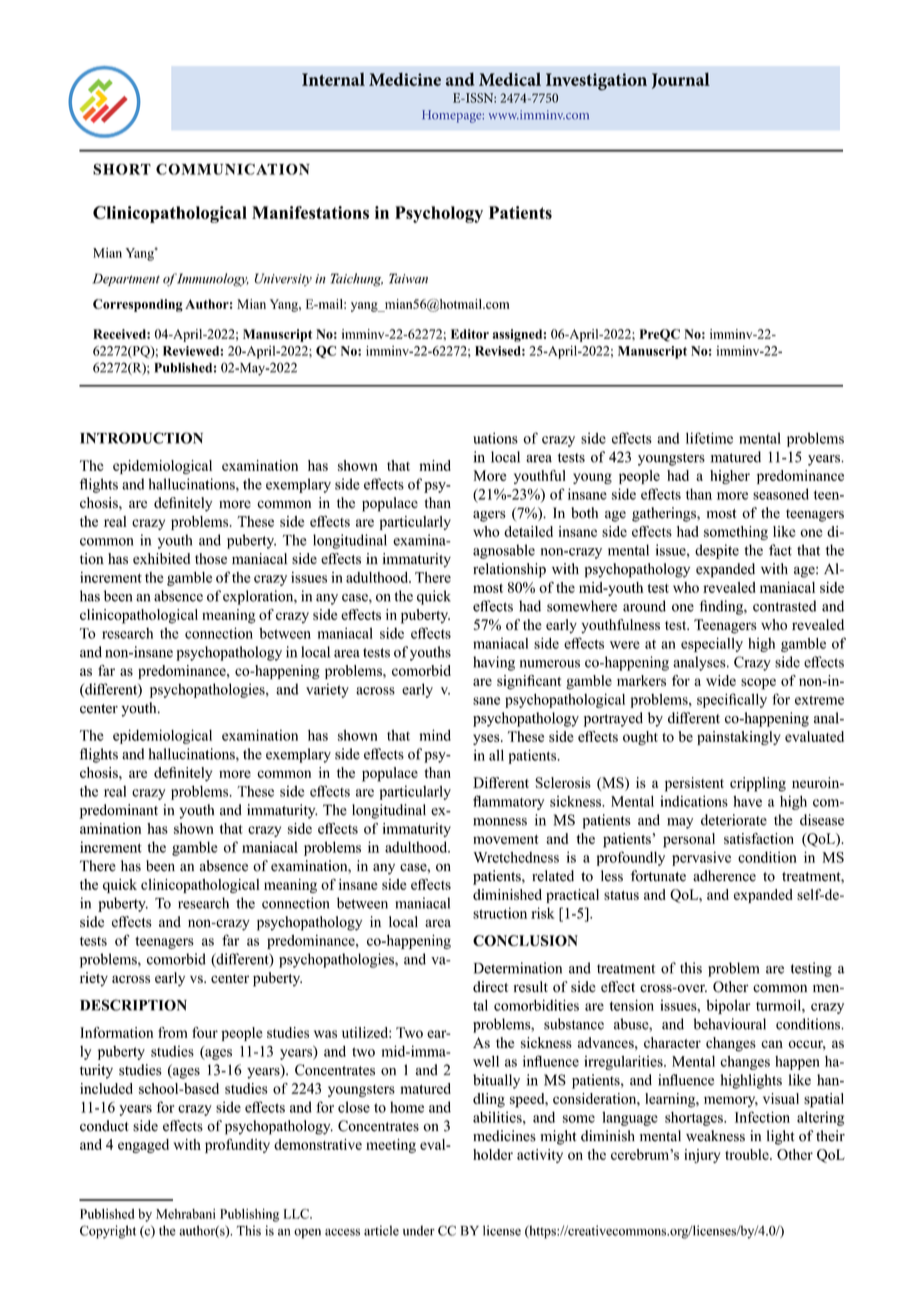  What do you see at coordinates (333, 79) in the page?
I see `Internal` at bounding box center [333, 79].
